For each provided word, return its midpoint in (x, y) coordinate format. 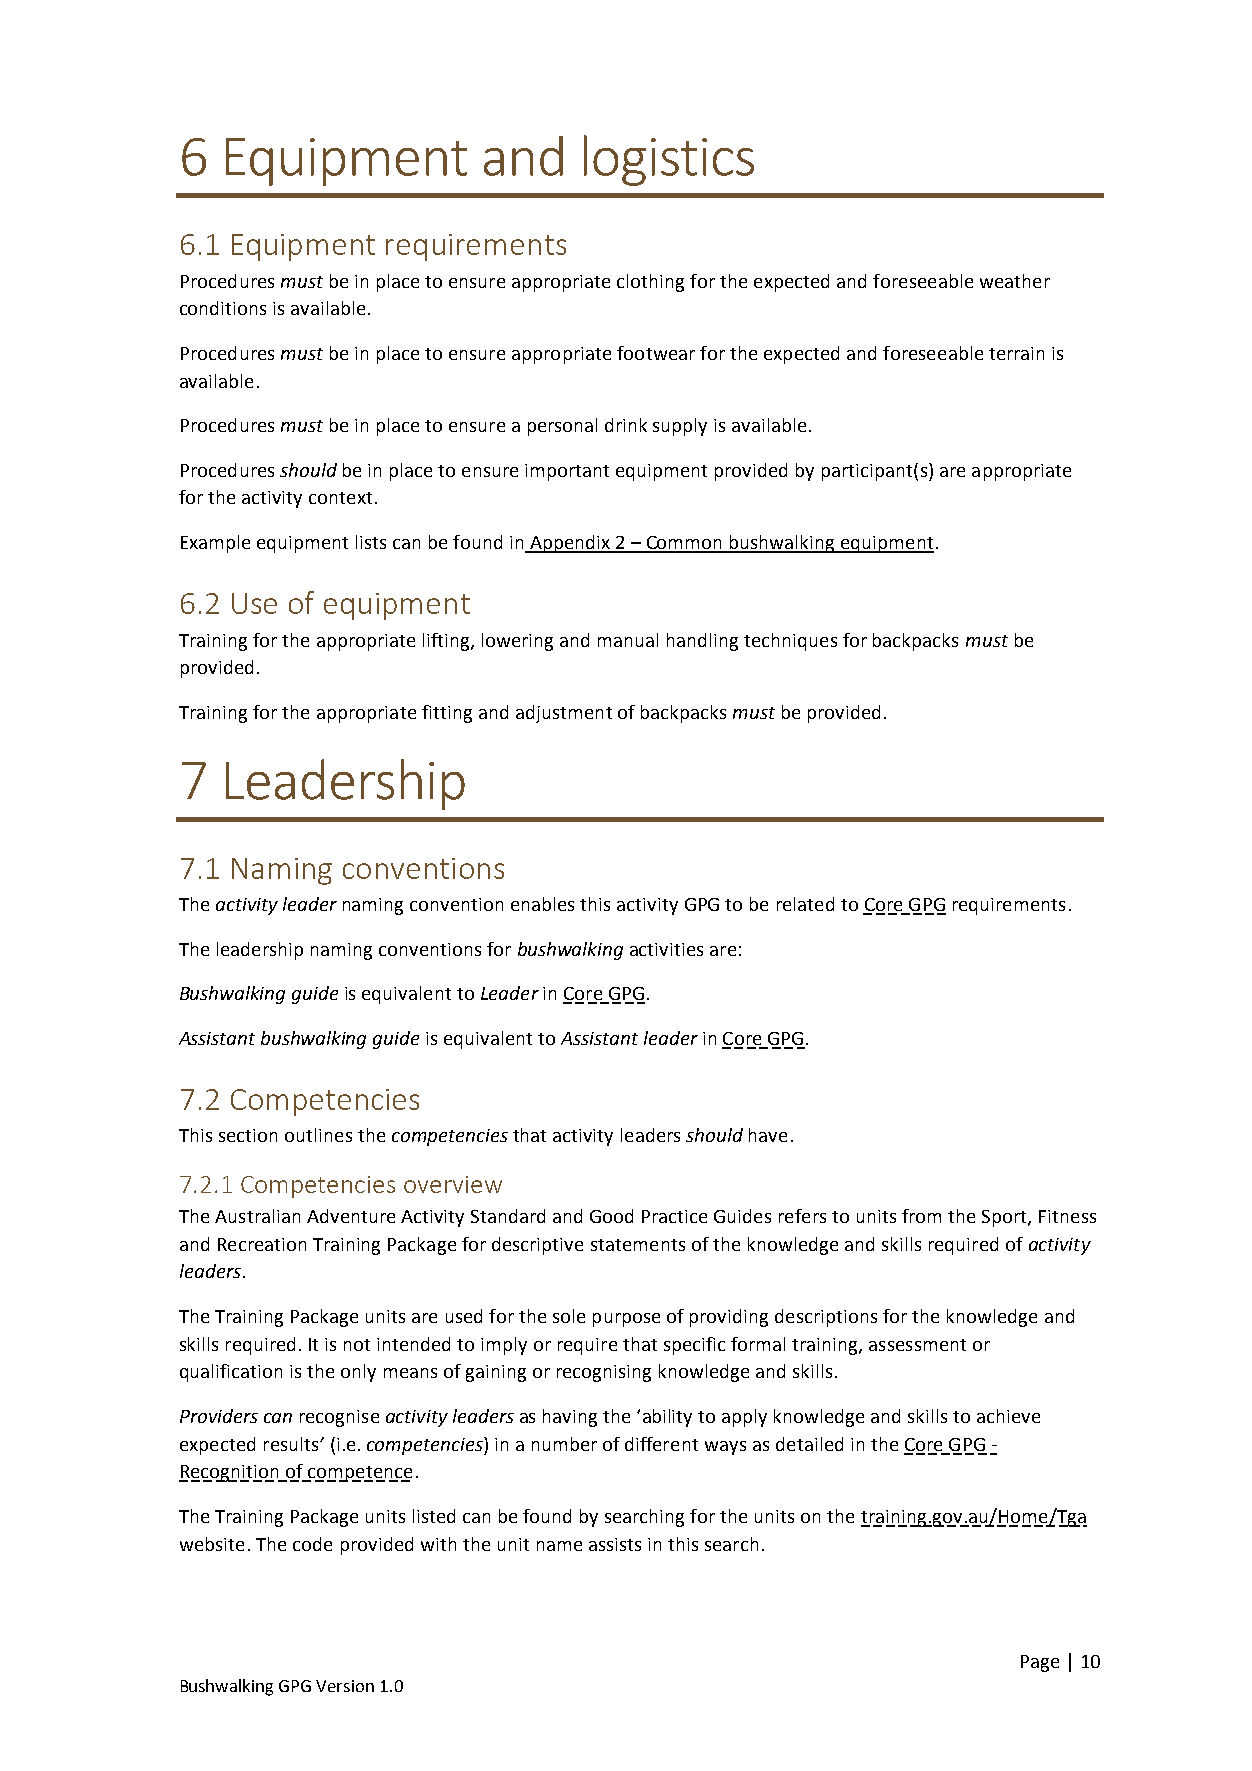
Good (611, 1216)
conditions (223, 308)
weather (1015, 281)
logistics (669, 160)
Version (345, 1686)
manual (628, 640)
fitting (447, 714)
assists (615, 1544)
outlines (318, 1135)
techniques (790, 642)
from (921, 1216)
